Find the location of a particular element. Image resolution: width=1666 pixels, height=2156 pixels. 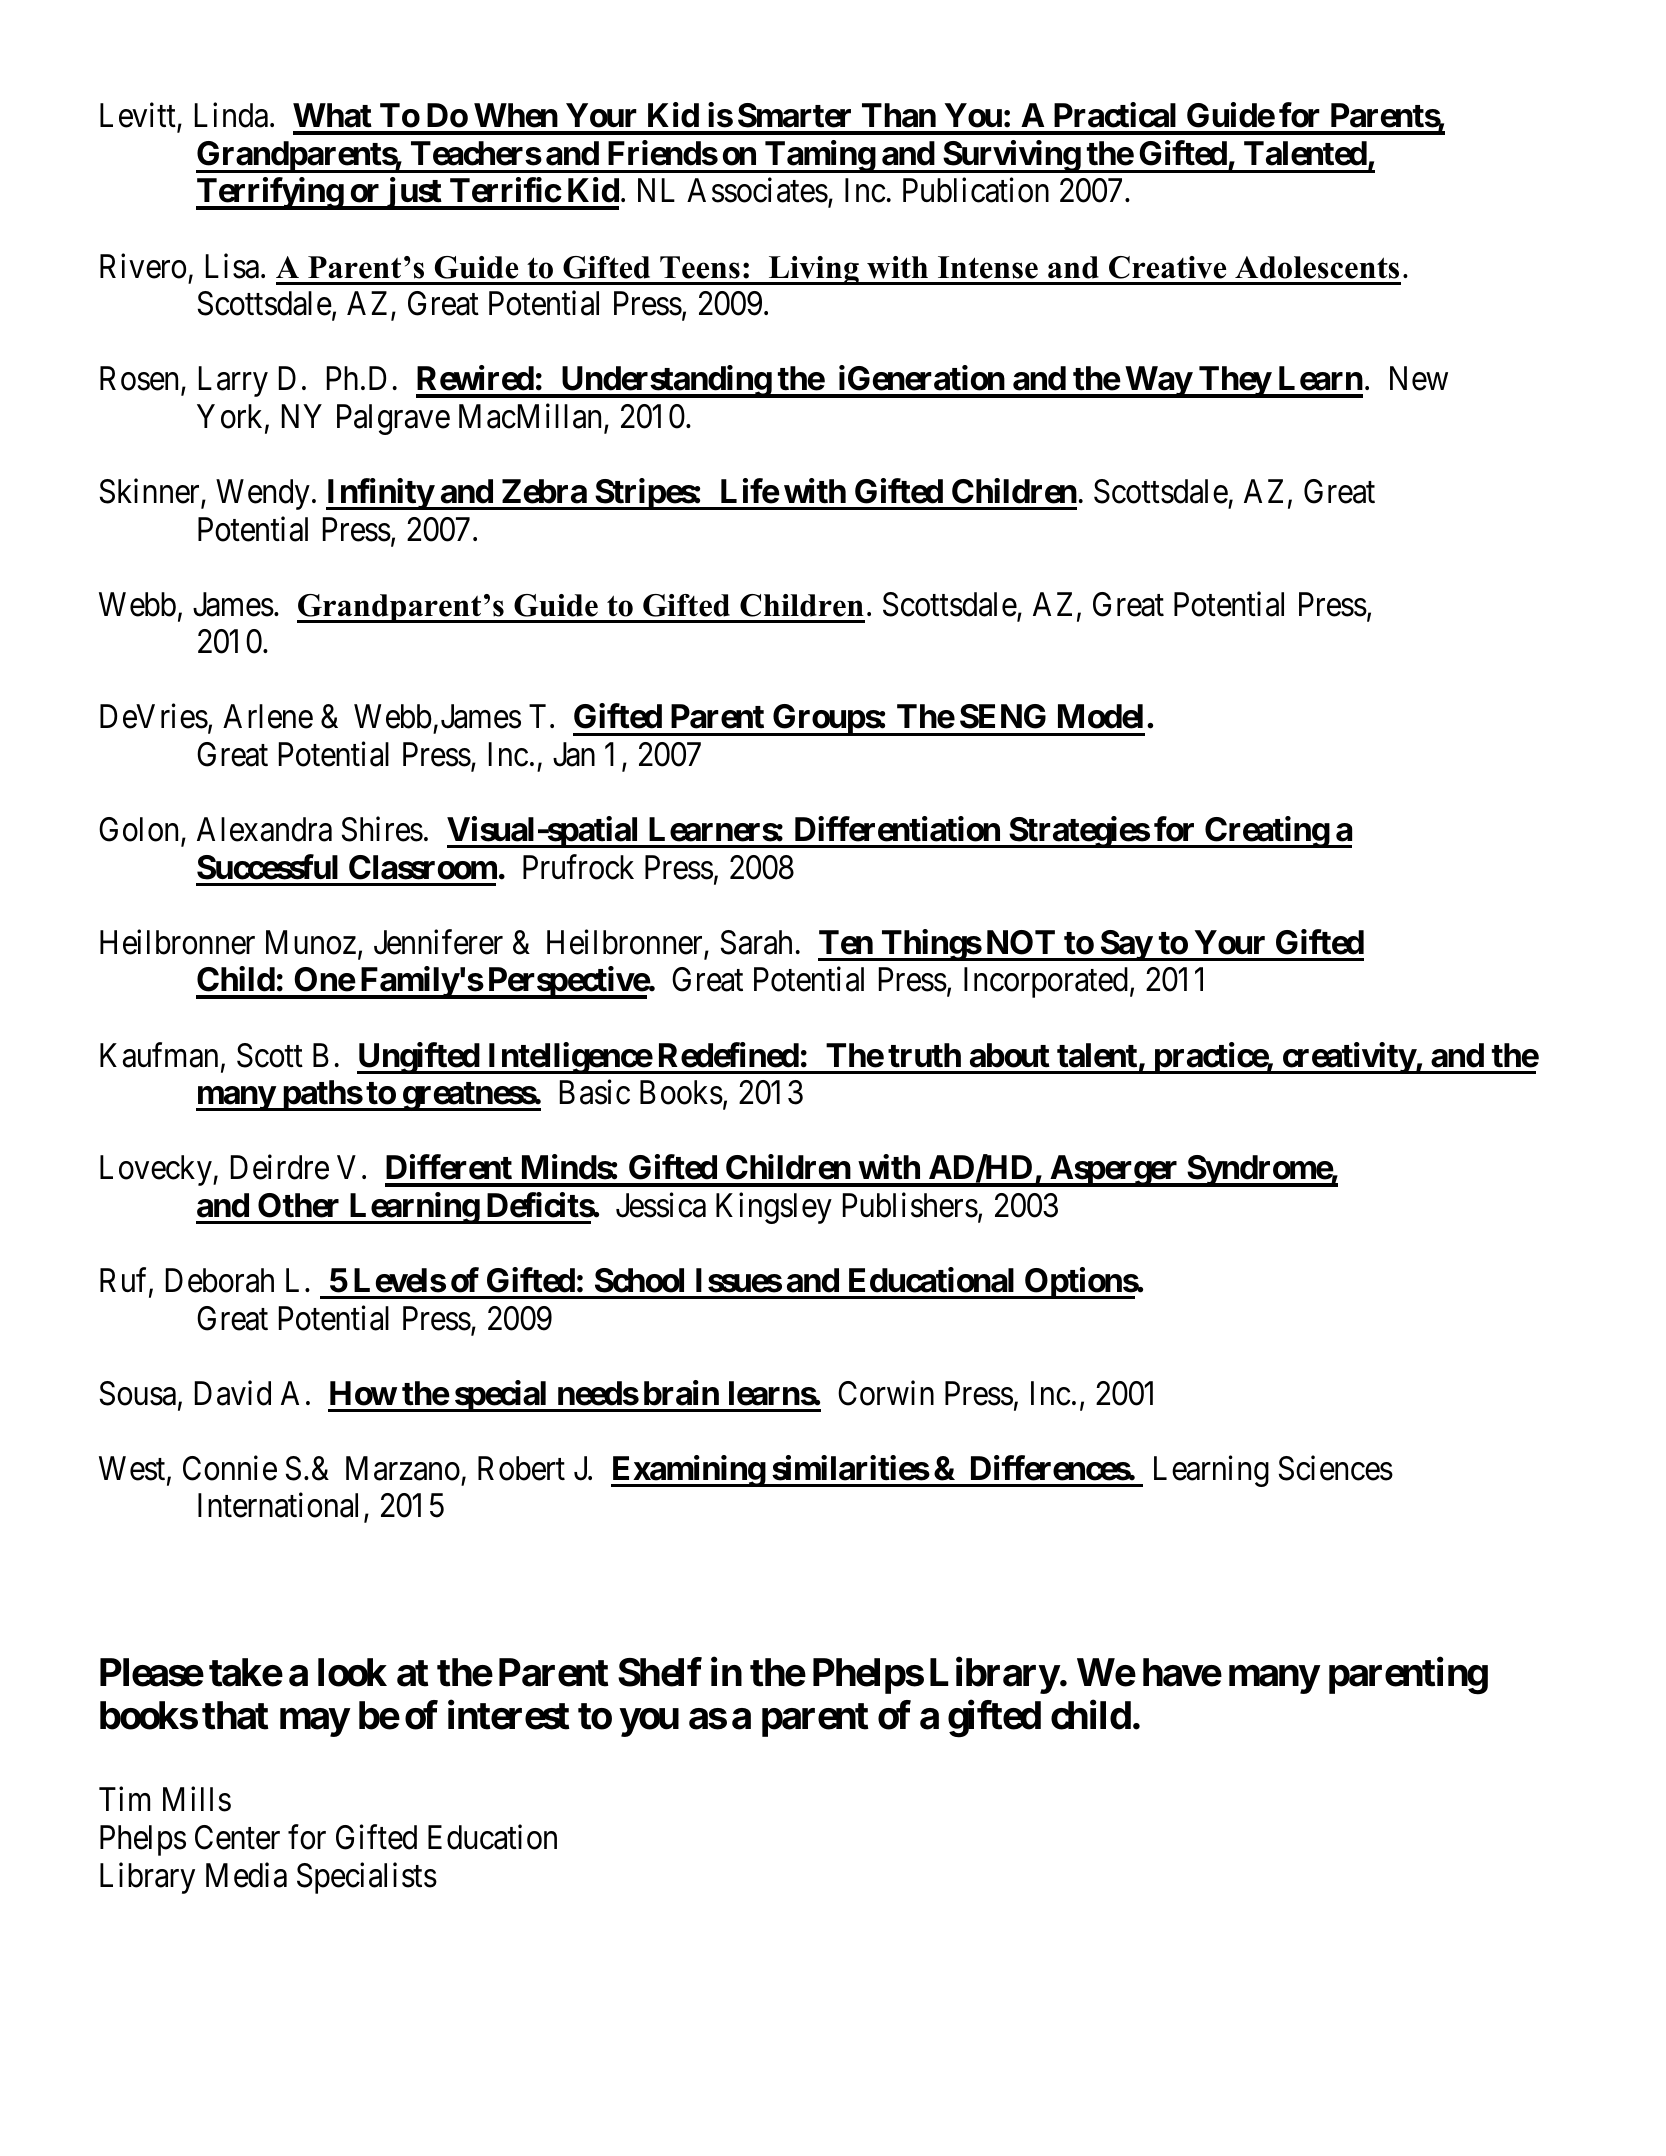

brain is located at coordinates (681, 1393).
